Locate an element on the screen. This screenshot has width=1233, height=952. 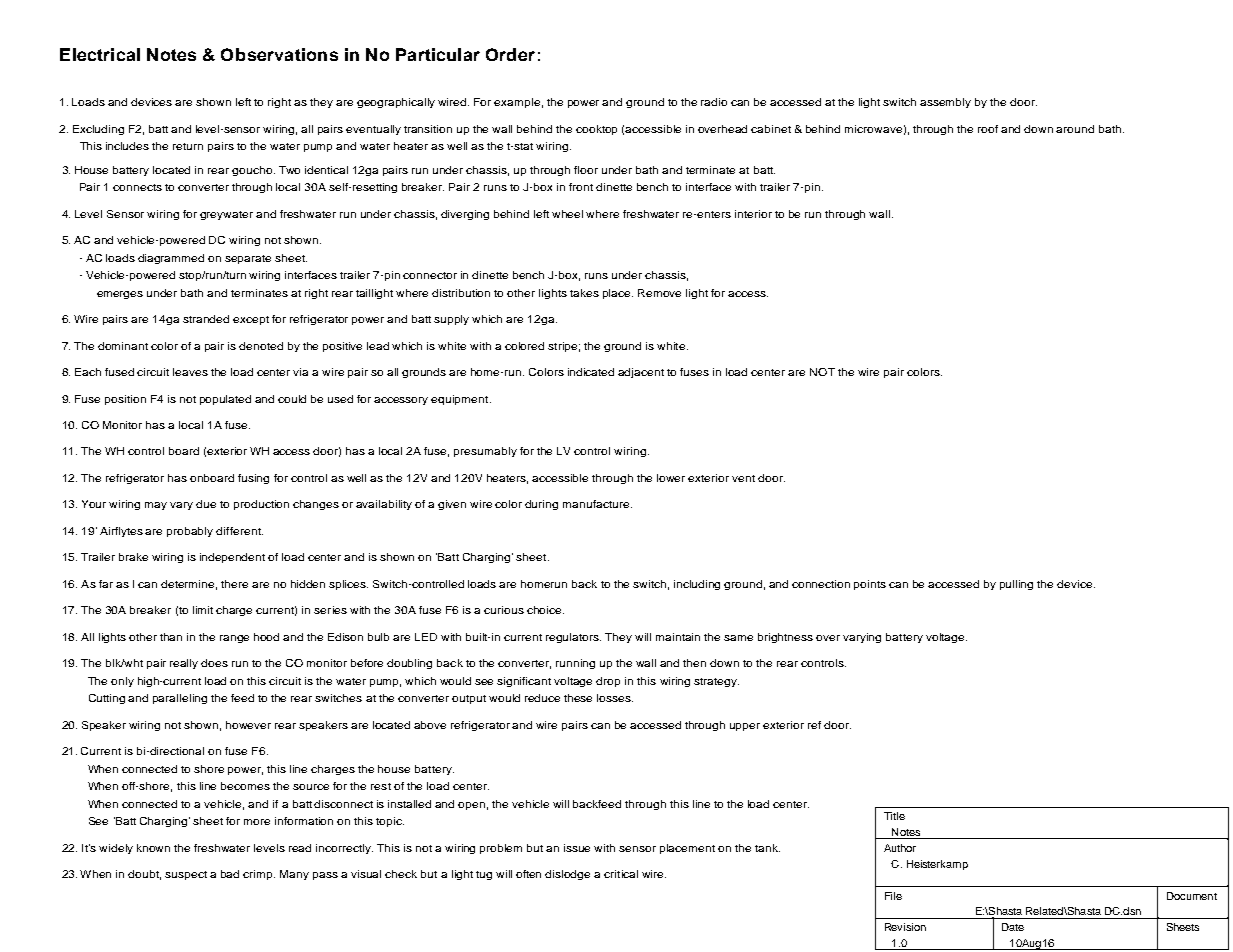
separate is located at coordinates (248, 259).
